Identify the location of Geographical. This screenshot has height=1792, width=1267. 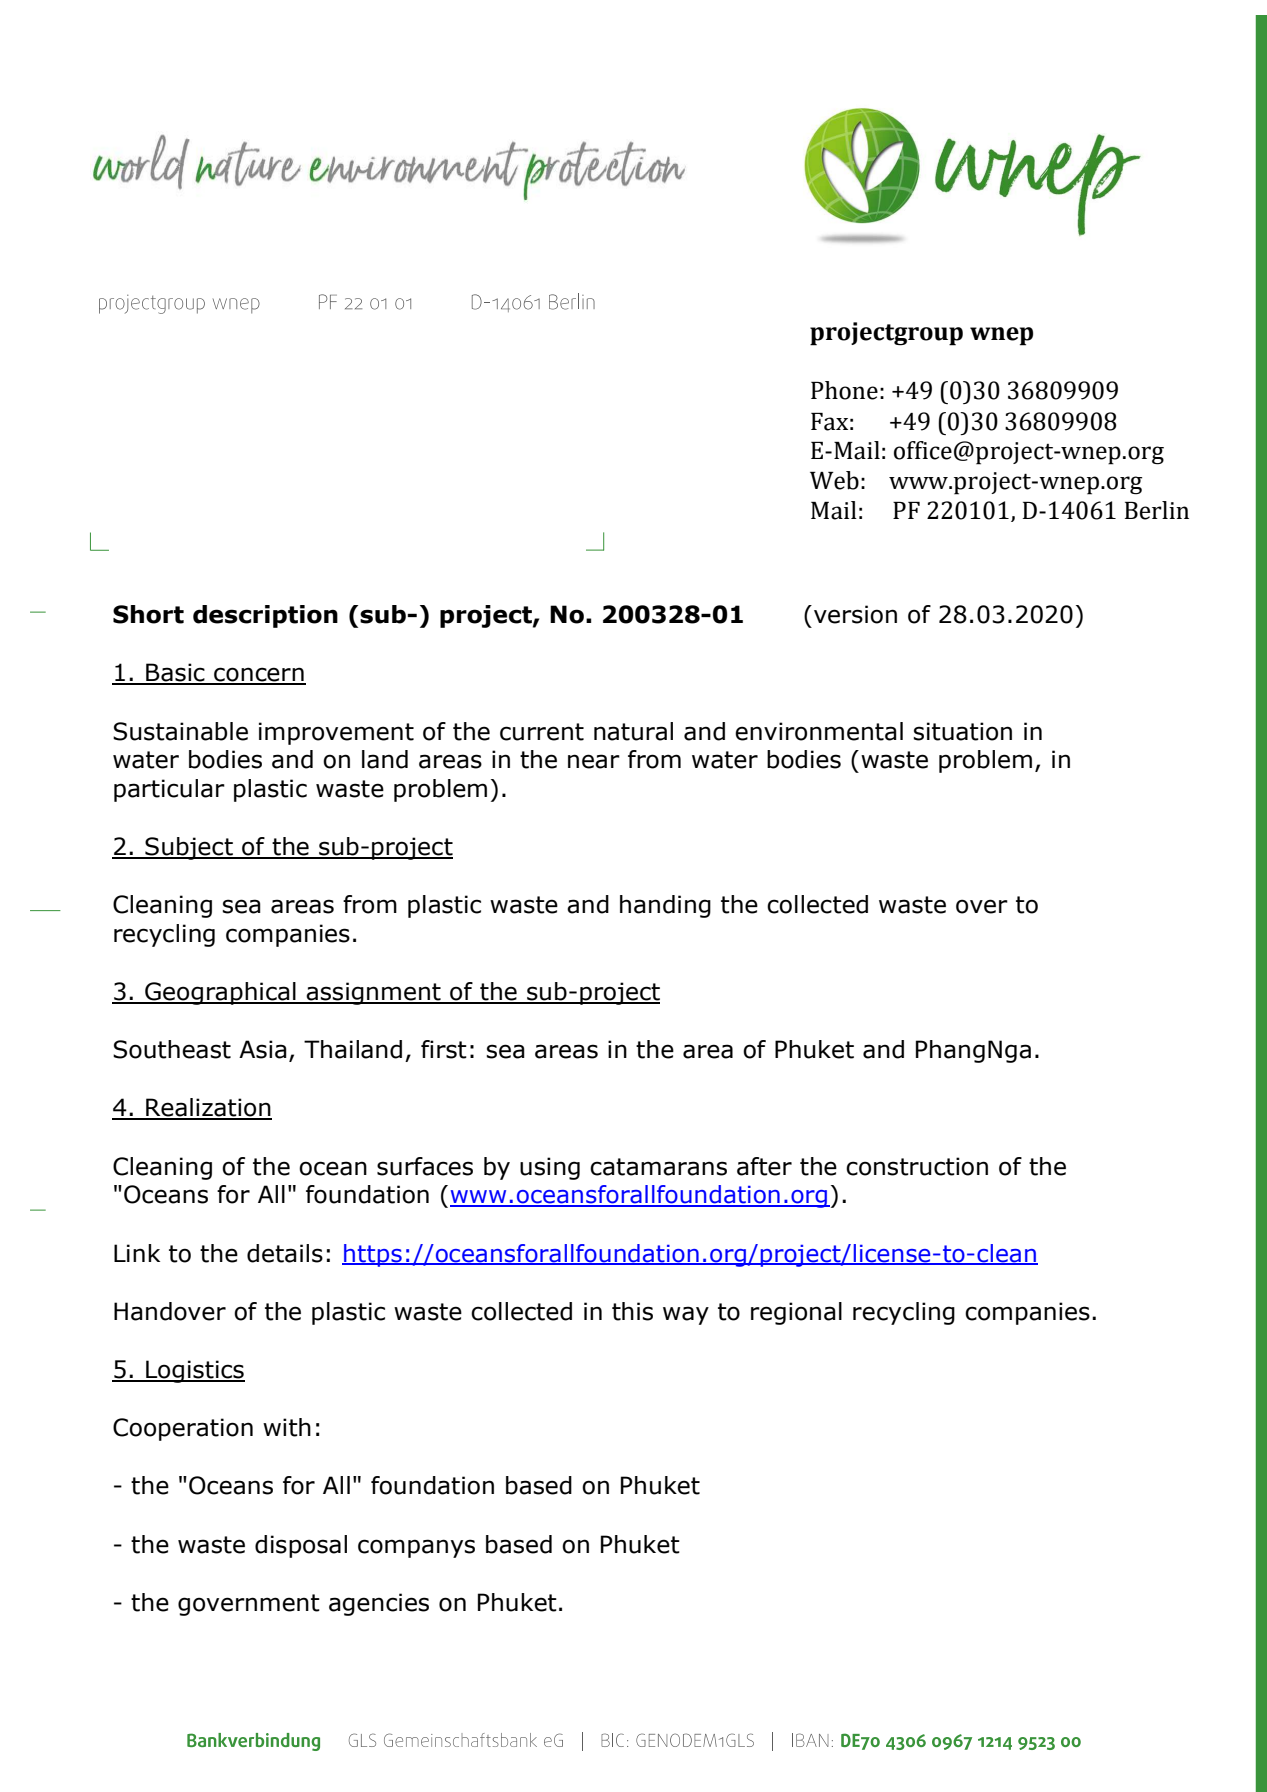
(220, 993).
